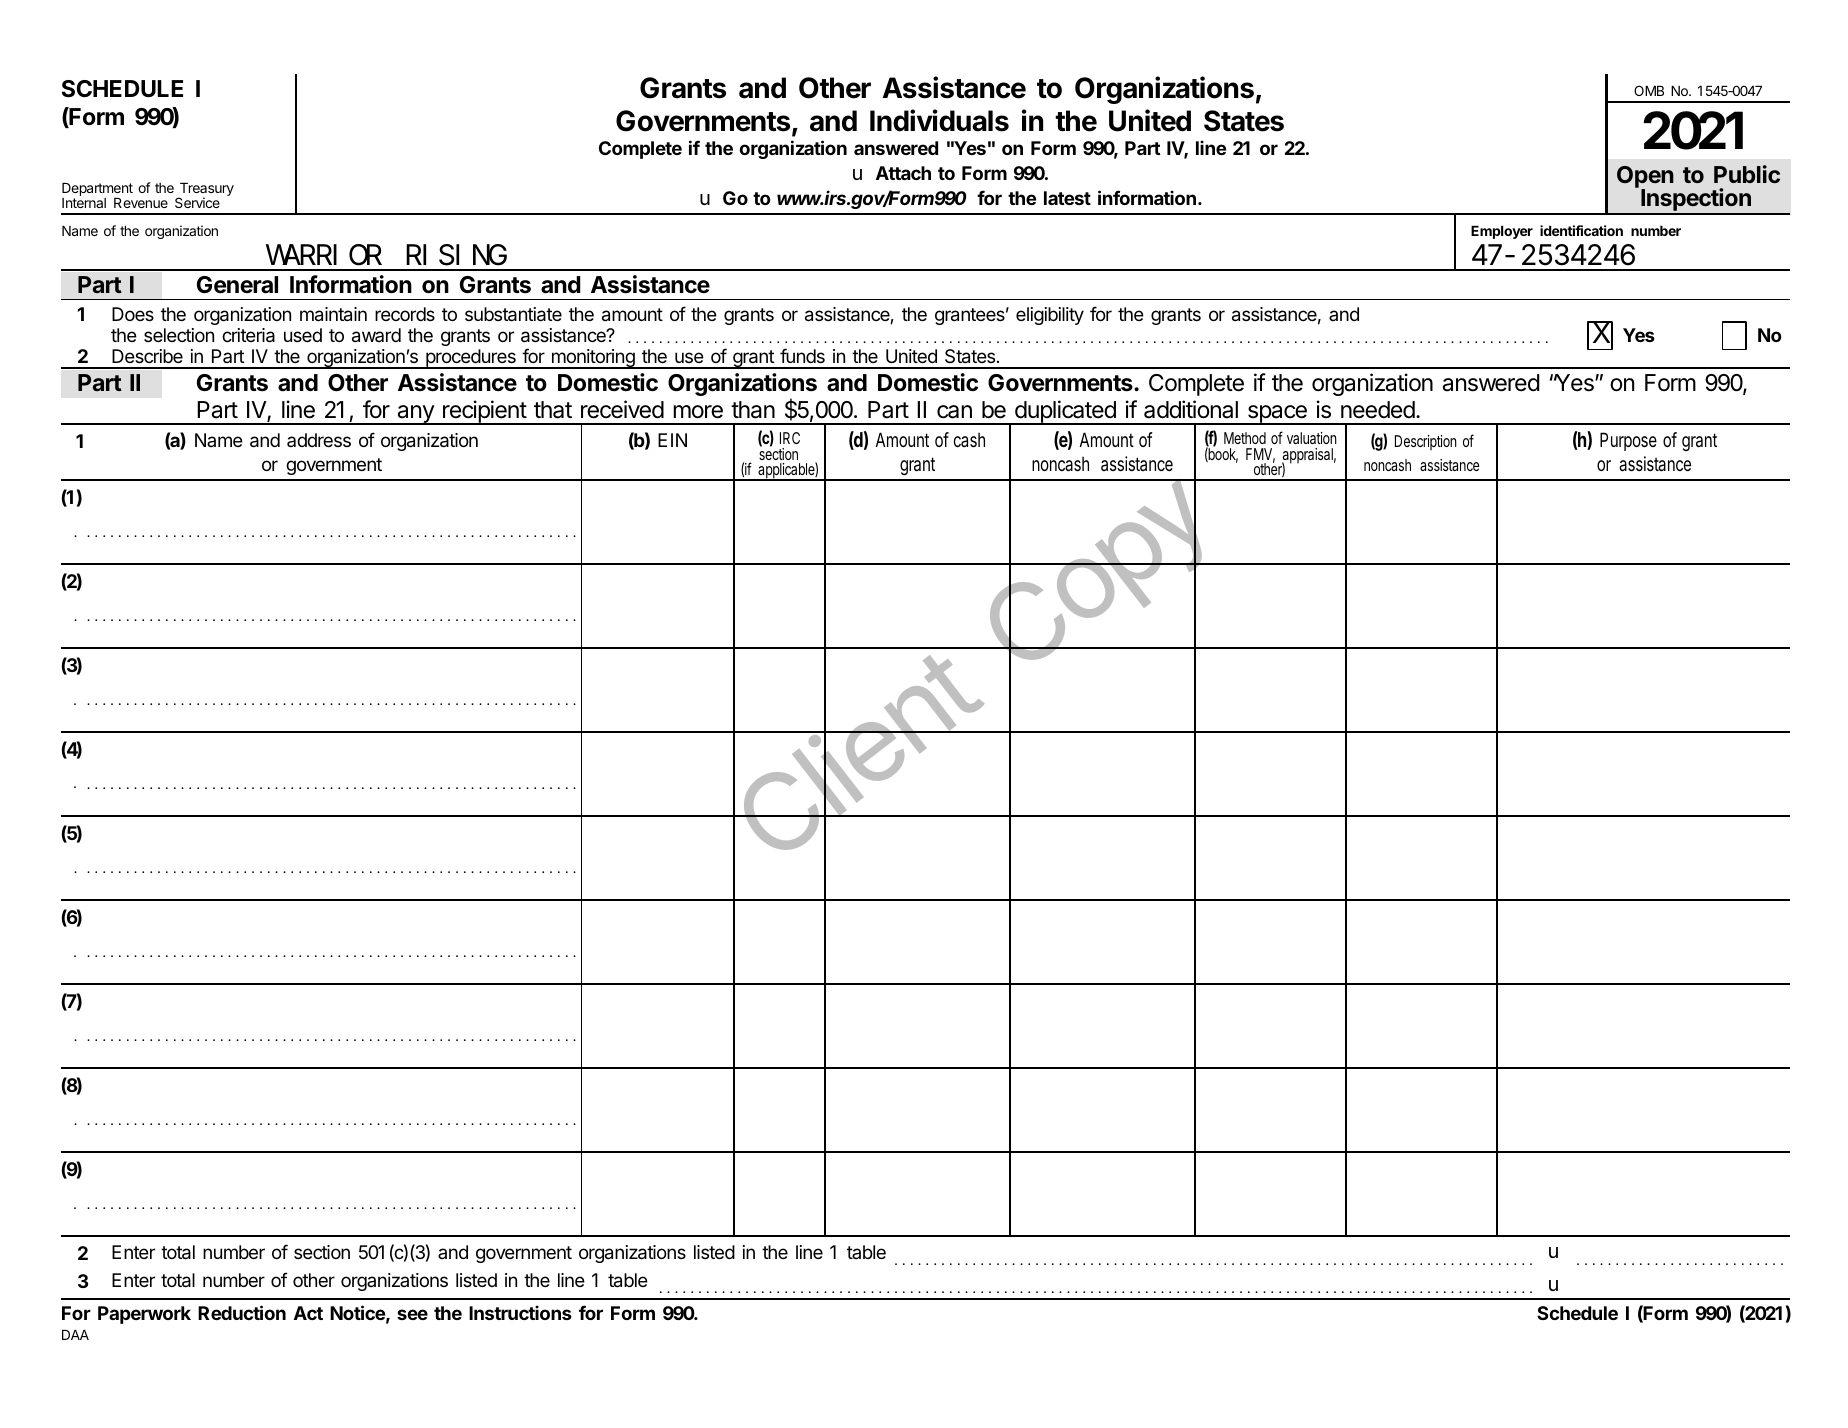 This screenshot has width=1848, height=1428. I want to click on IRC, so click(790, 438).
